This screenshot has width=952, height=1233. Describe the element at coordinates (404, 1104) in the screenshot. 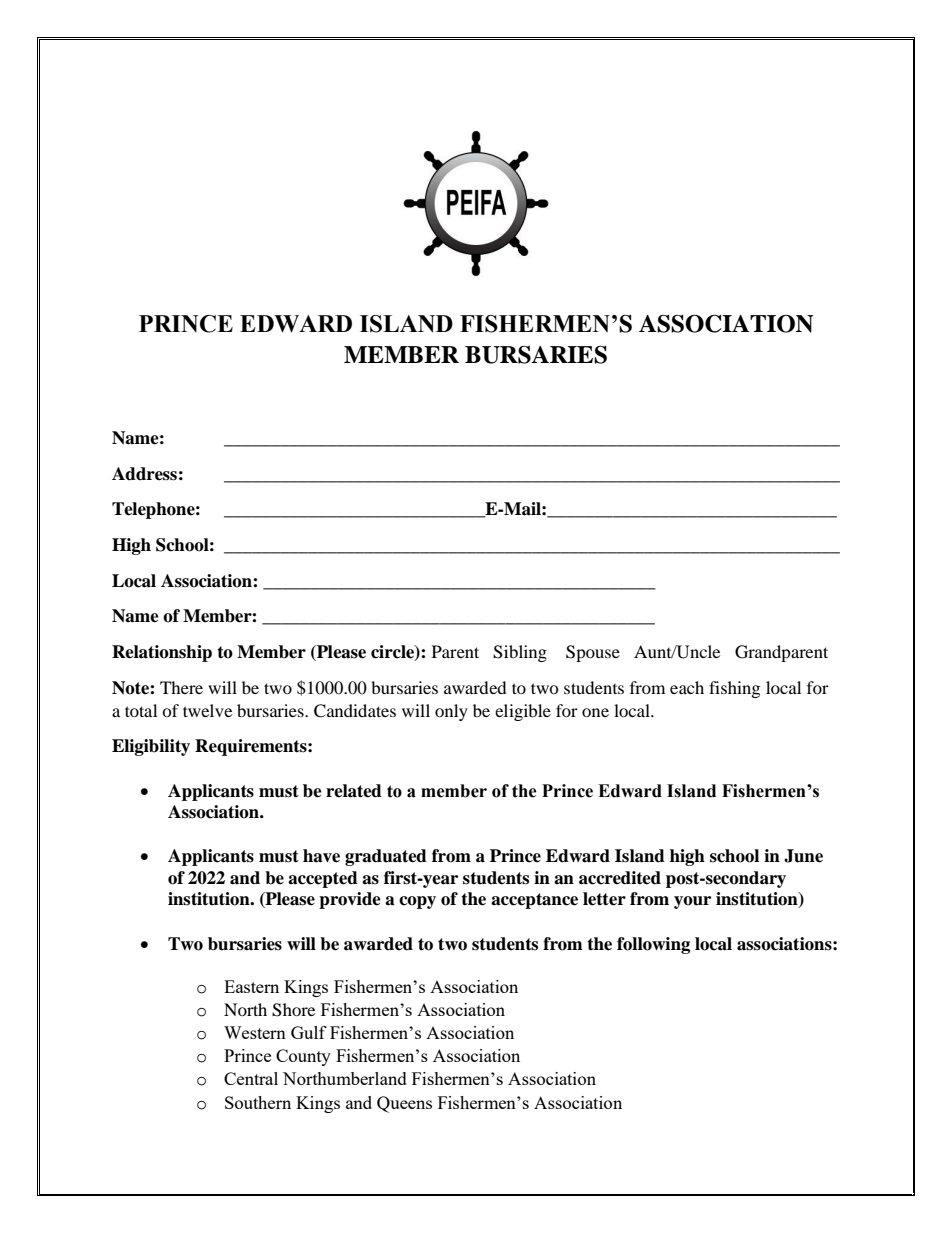

I see `Queens` at that location.
